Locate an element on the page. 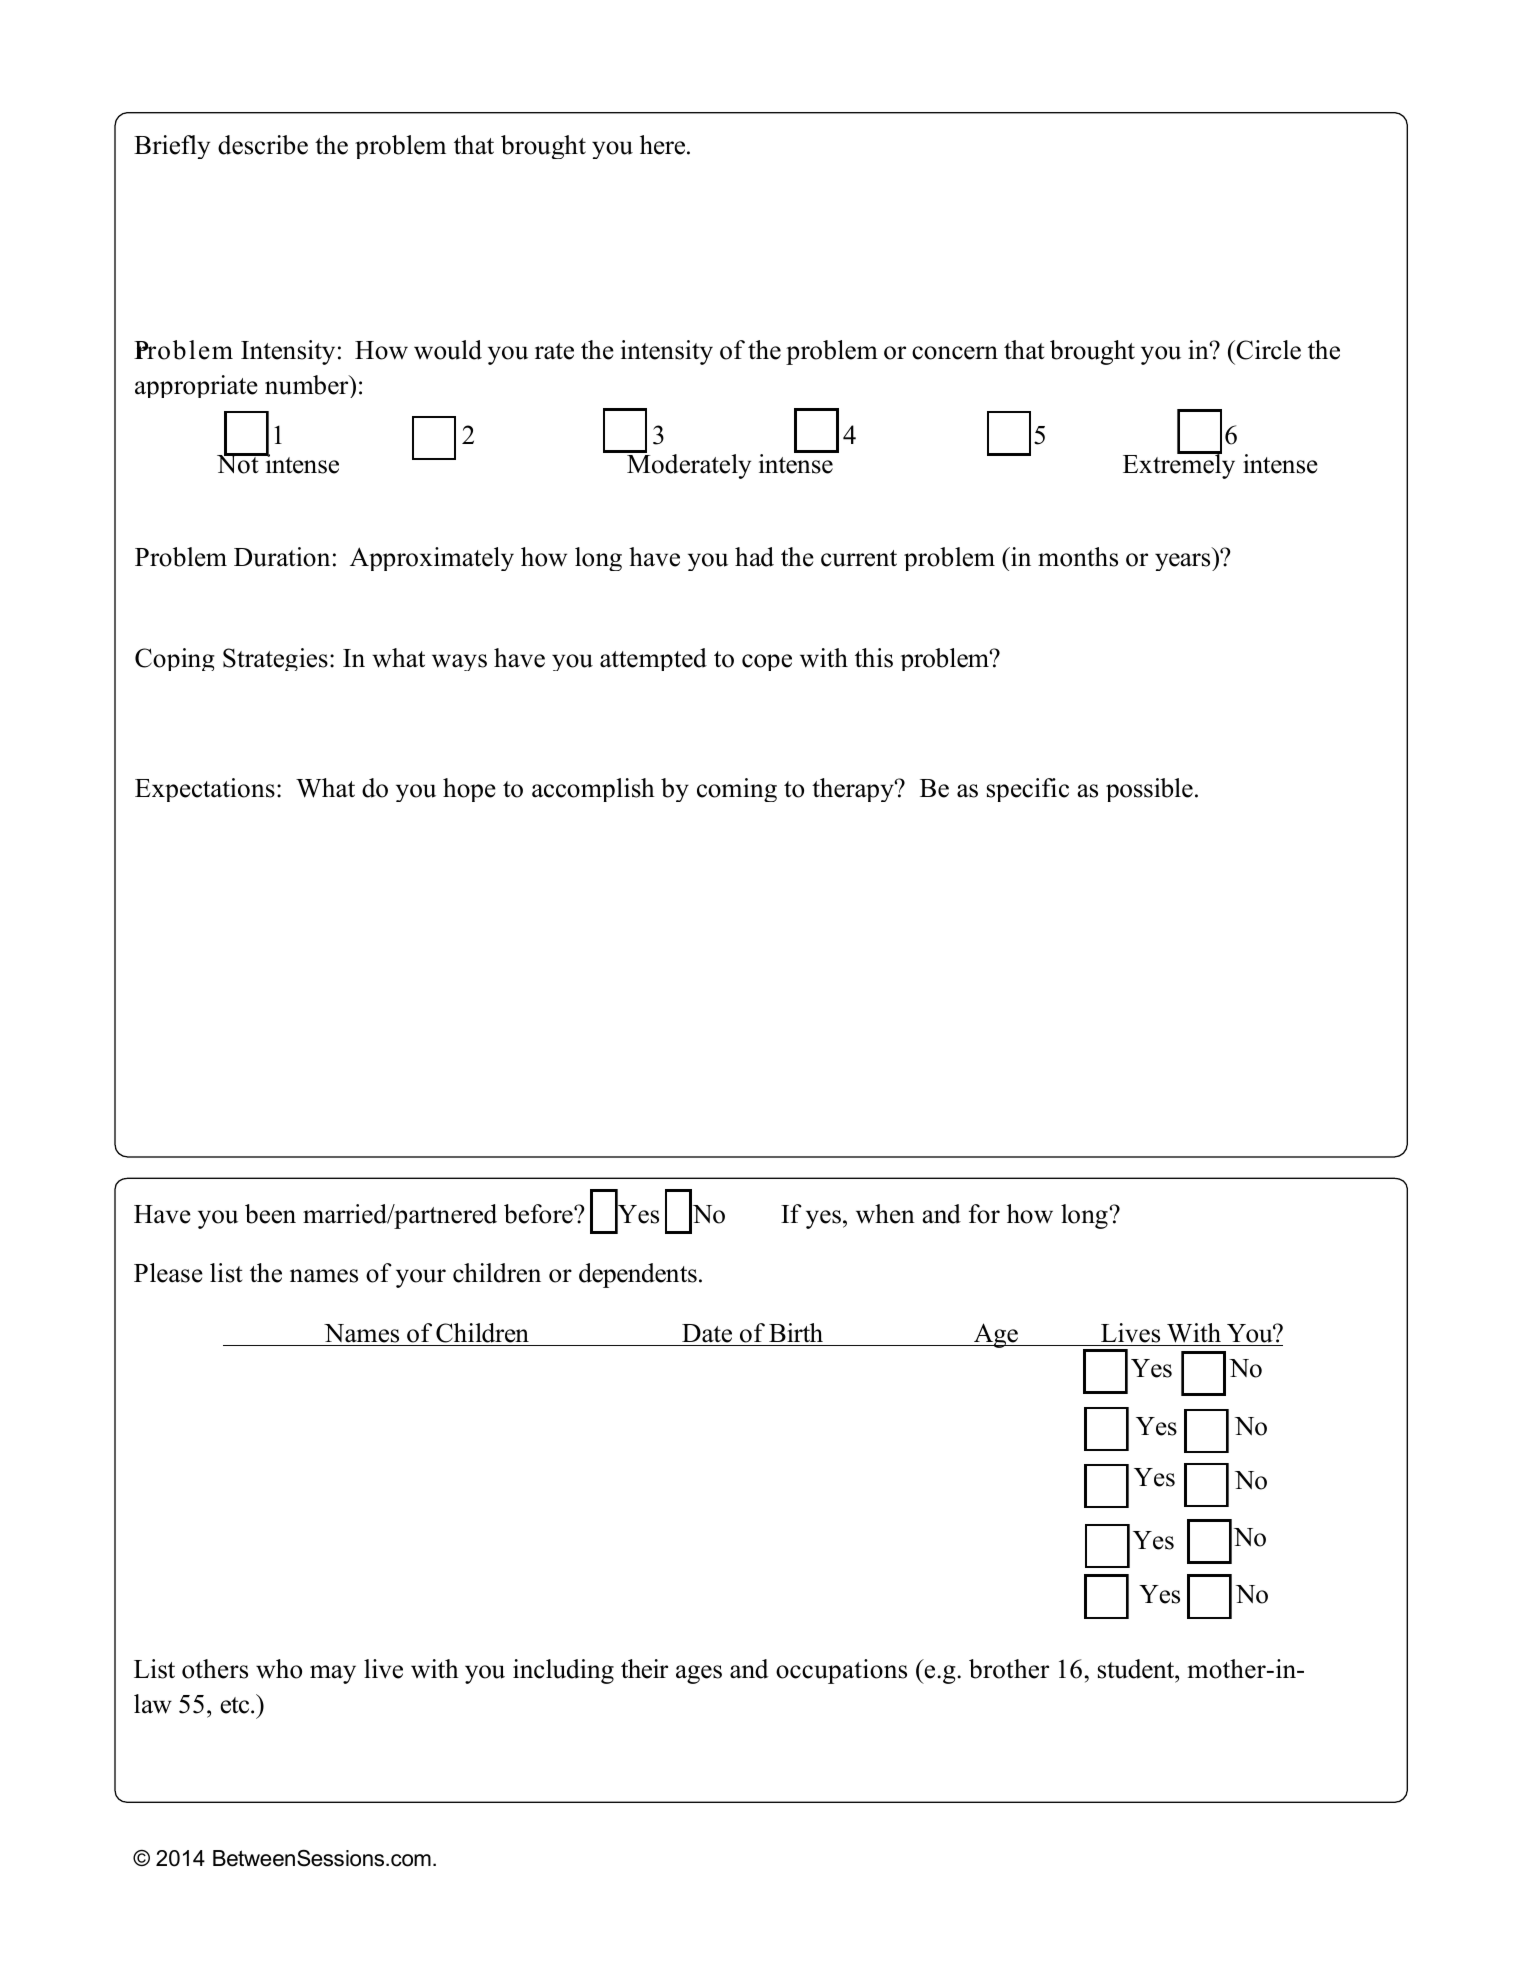 The height and width of the image is (1961, 1515). who is located at coordinates (279, 1669).
